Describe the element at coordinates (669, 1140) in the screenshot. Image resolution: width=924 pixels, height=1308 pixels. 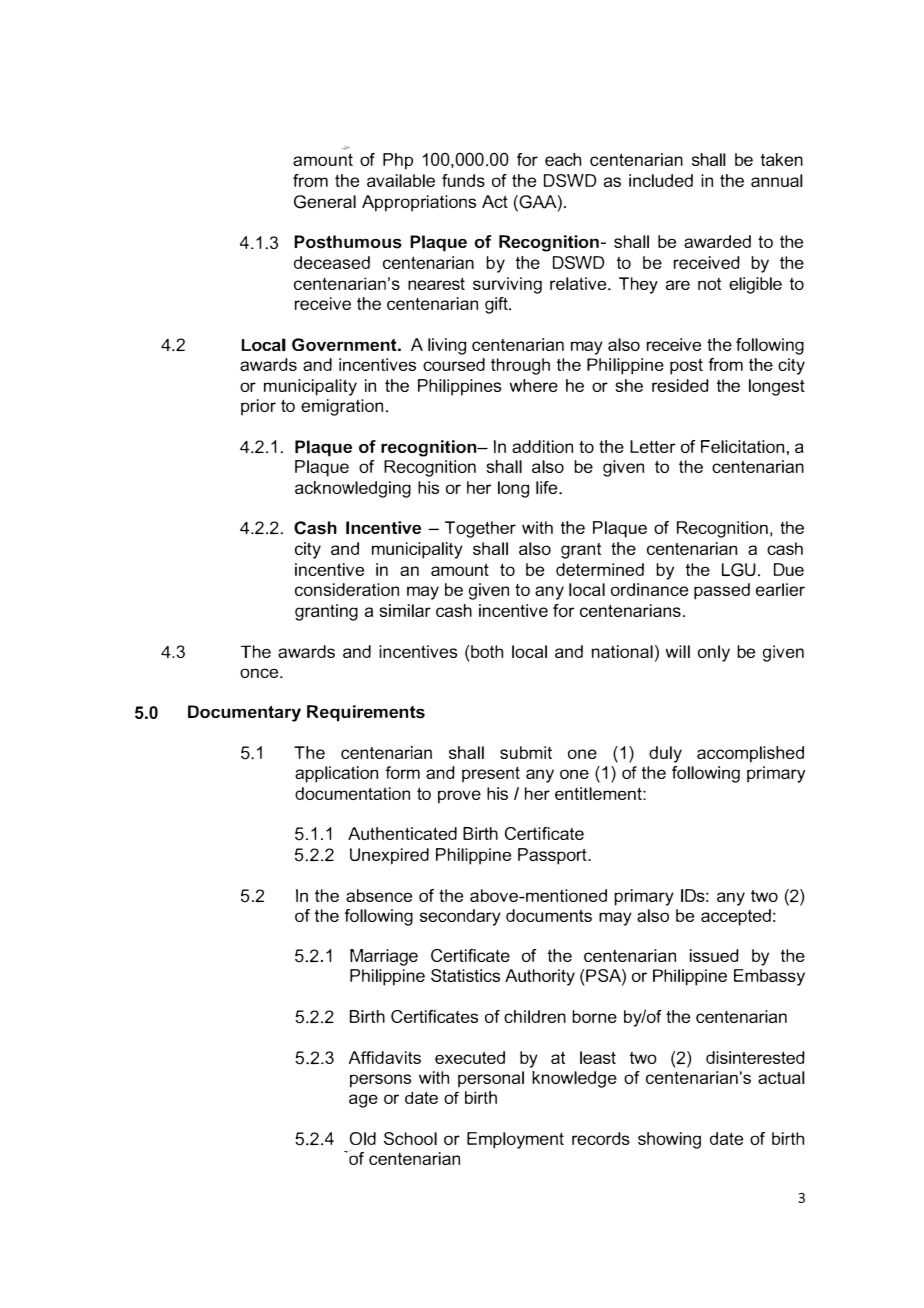
I see `showing` at that location.
